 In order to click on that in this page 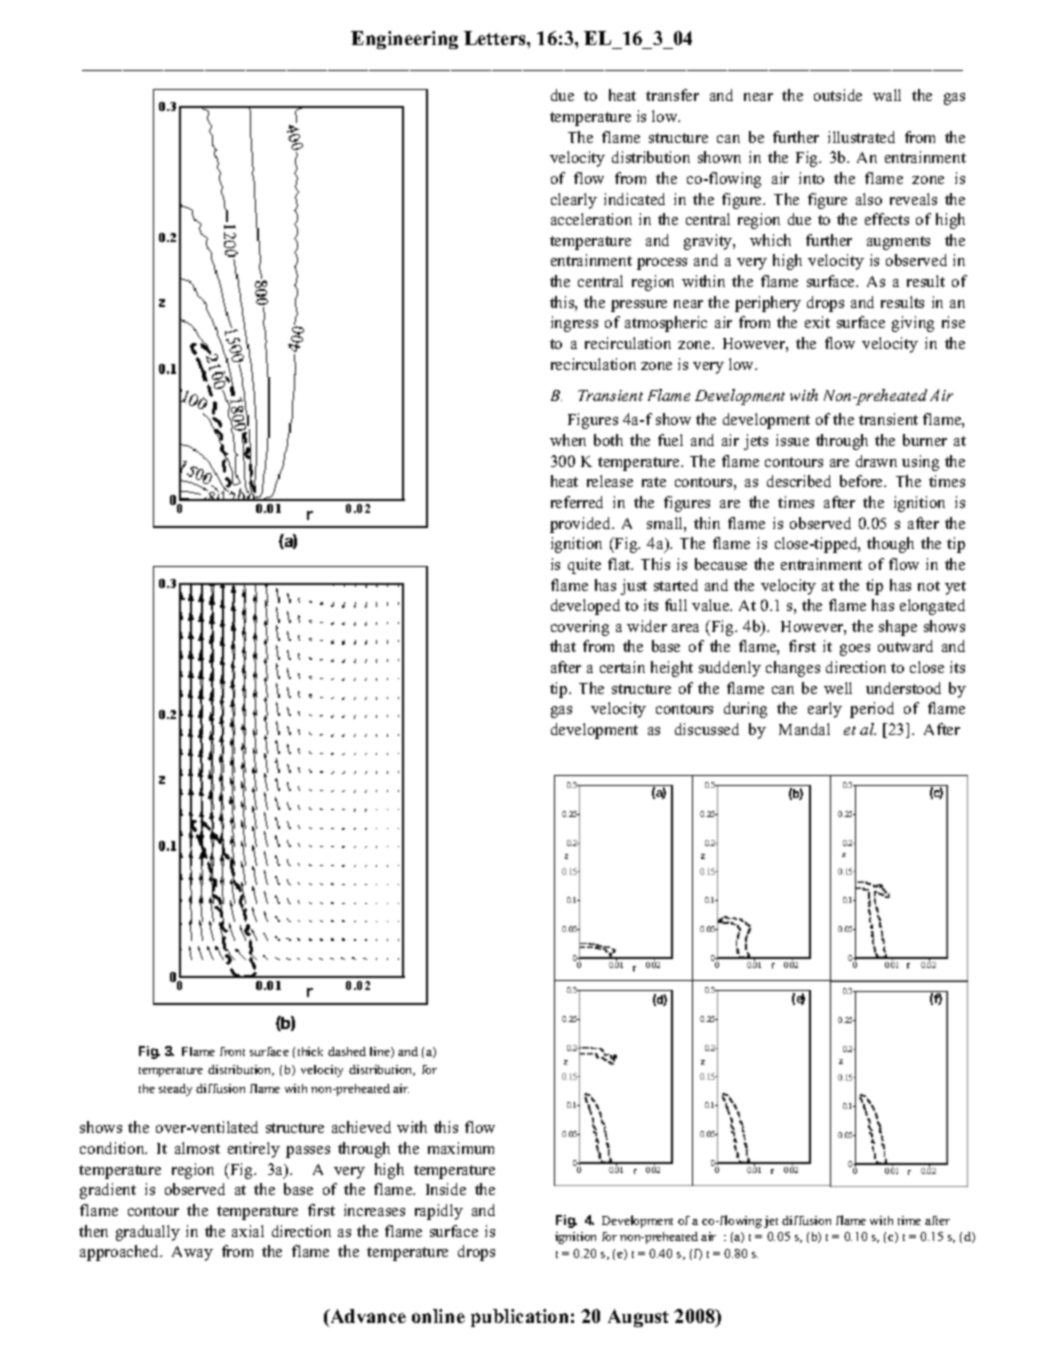, I will do `click(563, 646)`.
